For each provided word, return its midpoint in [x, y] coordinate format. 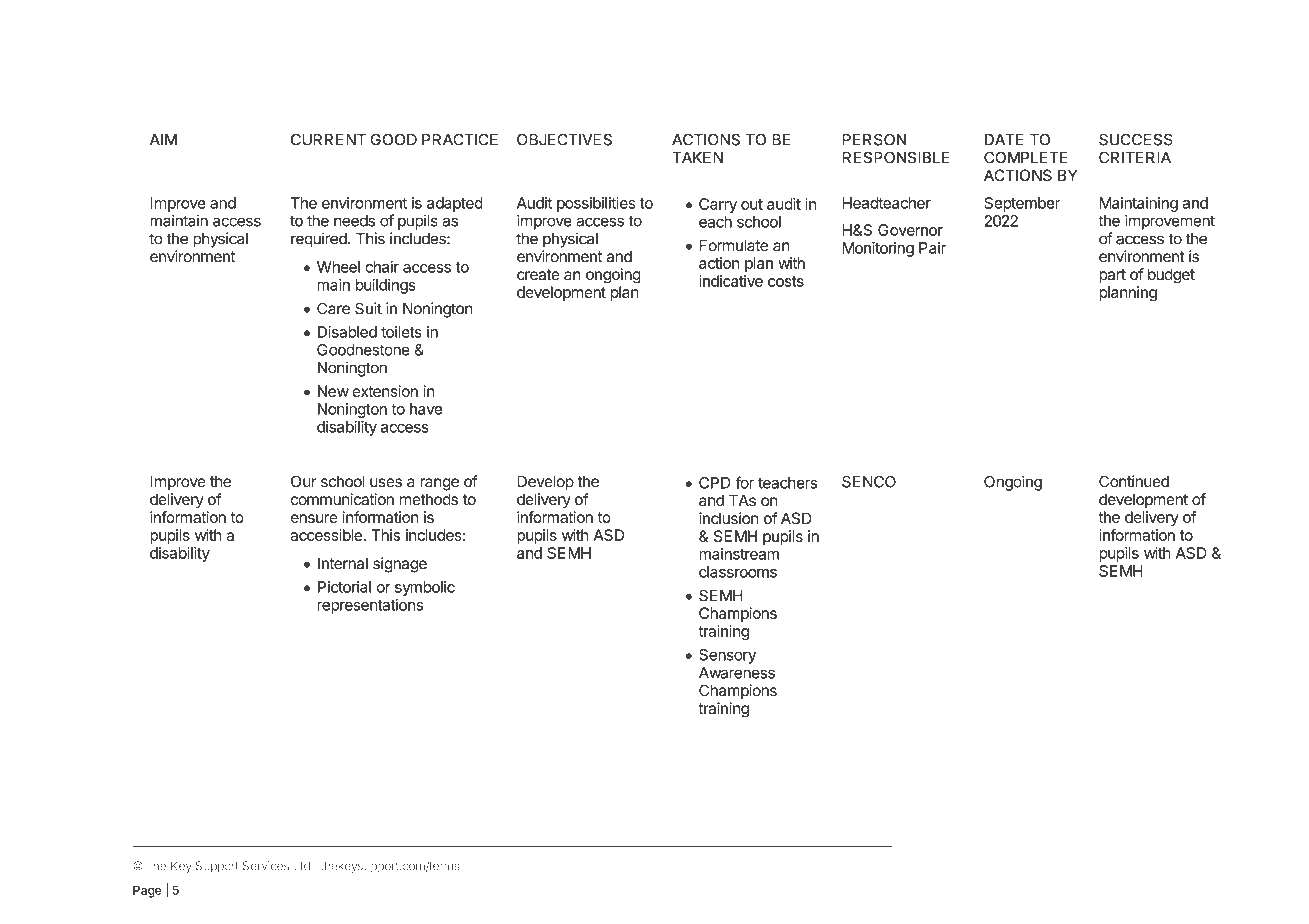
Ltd [302, 866]
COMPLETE [1025, 157]
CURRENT [328, 139]
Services [266, 866]
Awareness [737, 673]
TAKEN [697, 157]
